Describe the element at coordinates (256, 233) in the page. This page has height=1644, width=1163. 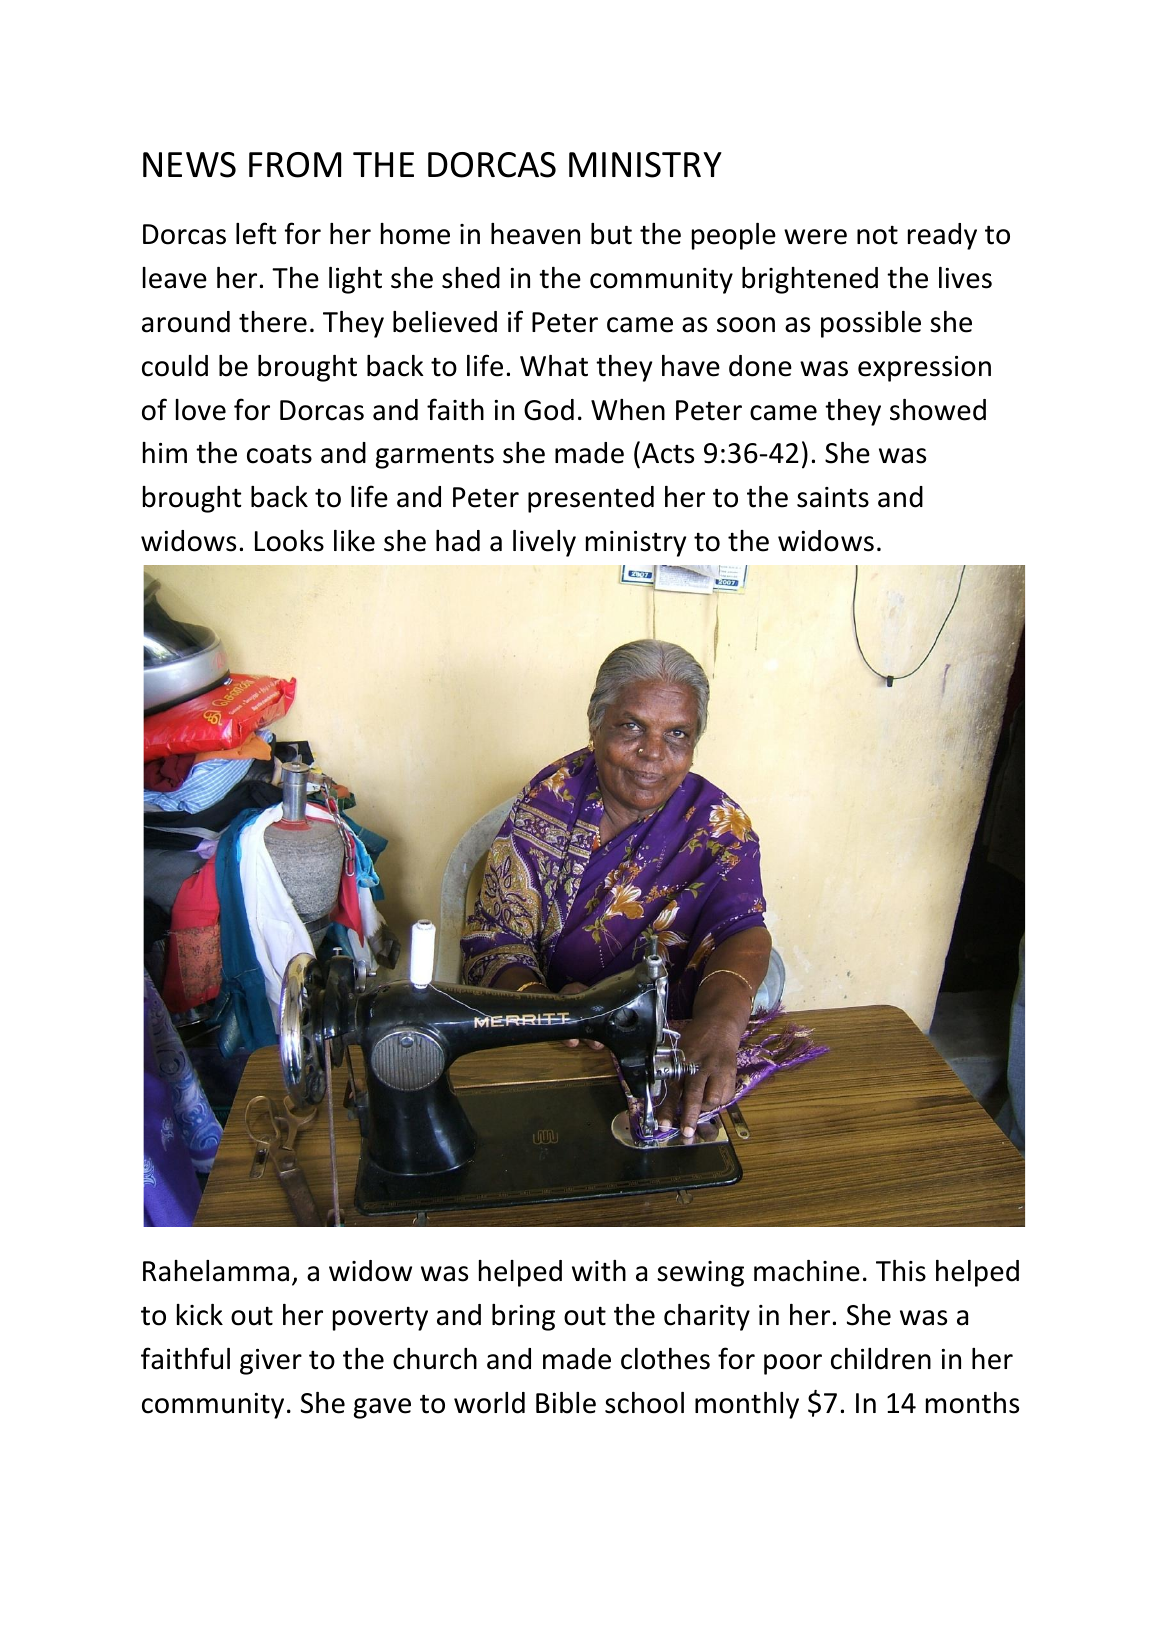
I see `left` at that location.
